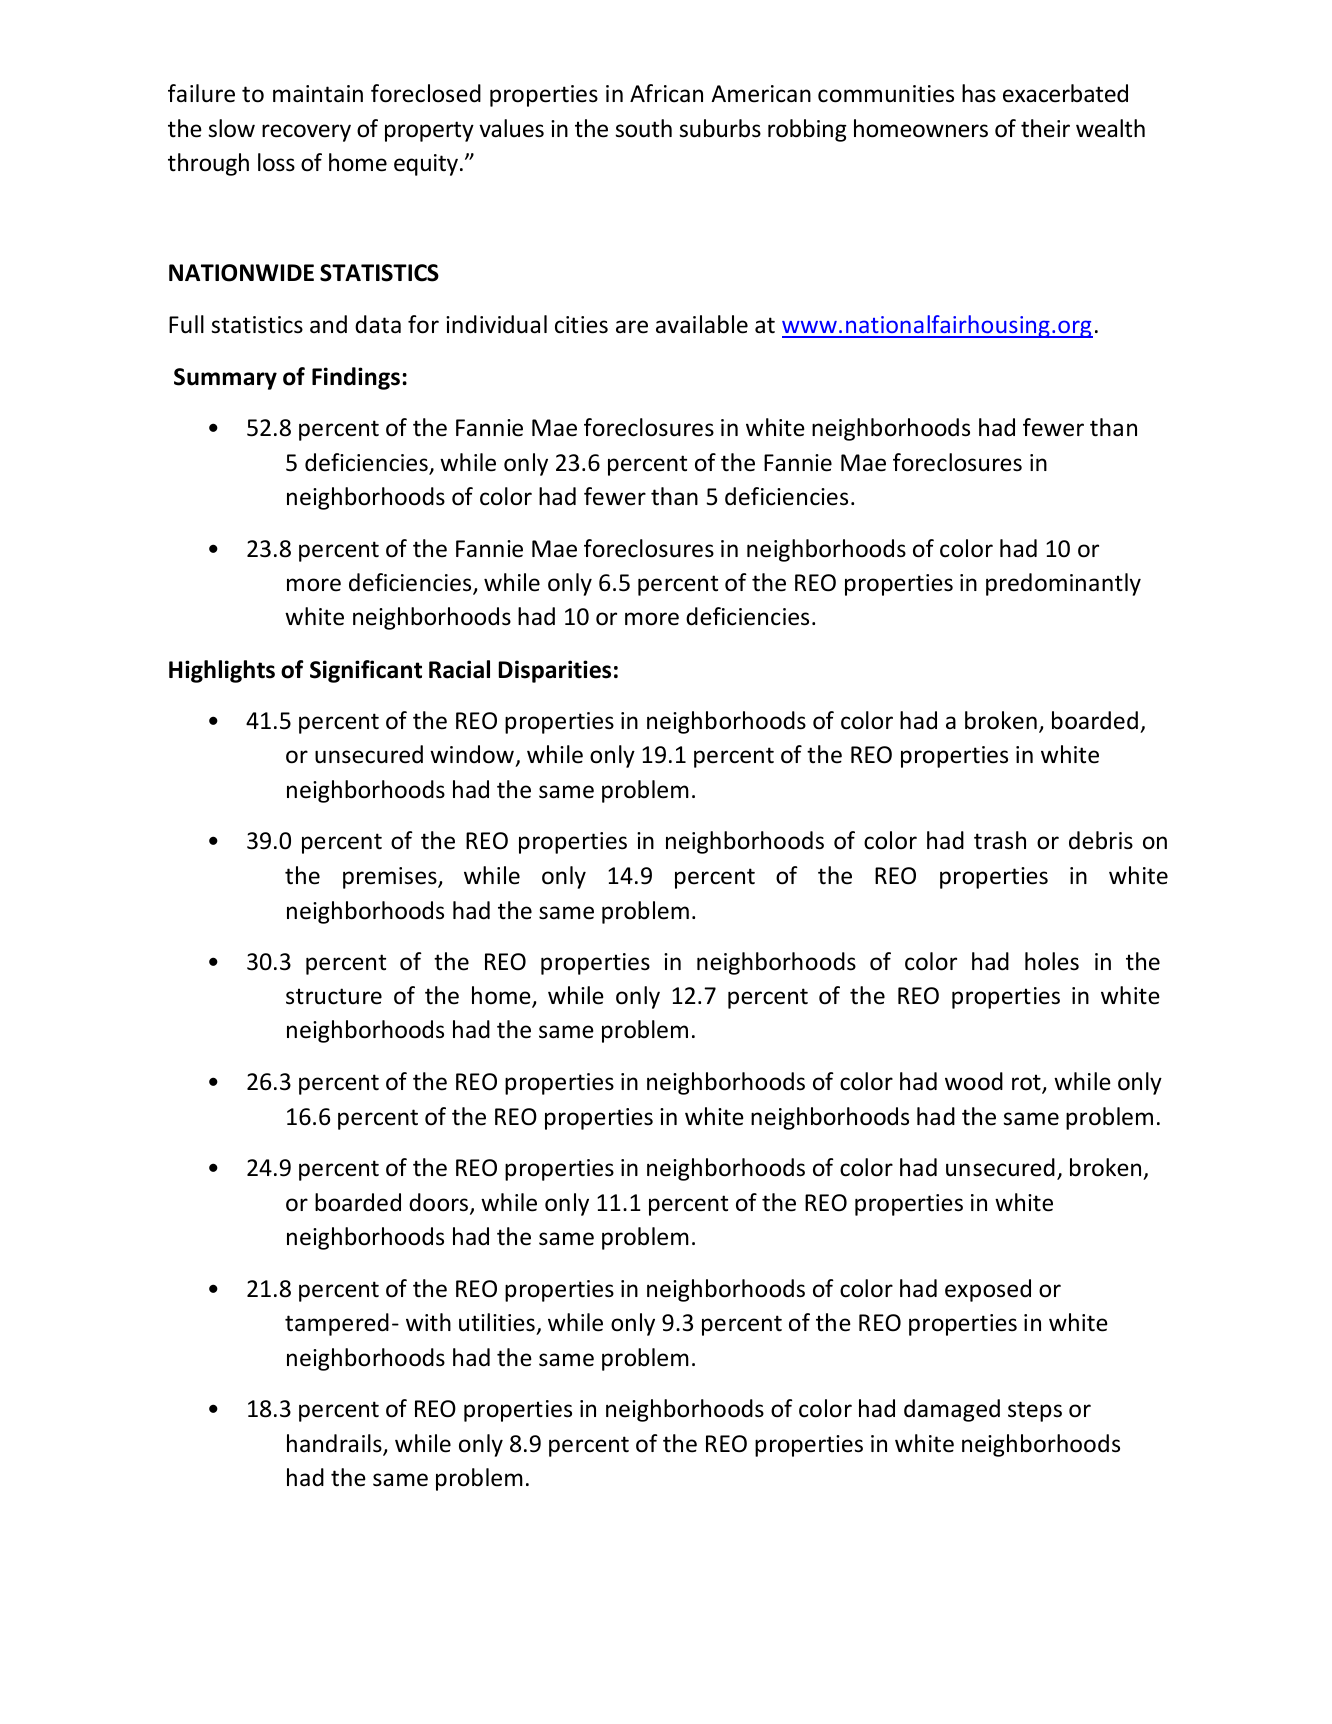 The height and width of the image is (1724, 1332). I want to click on Significant, so click(366, 671).
